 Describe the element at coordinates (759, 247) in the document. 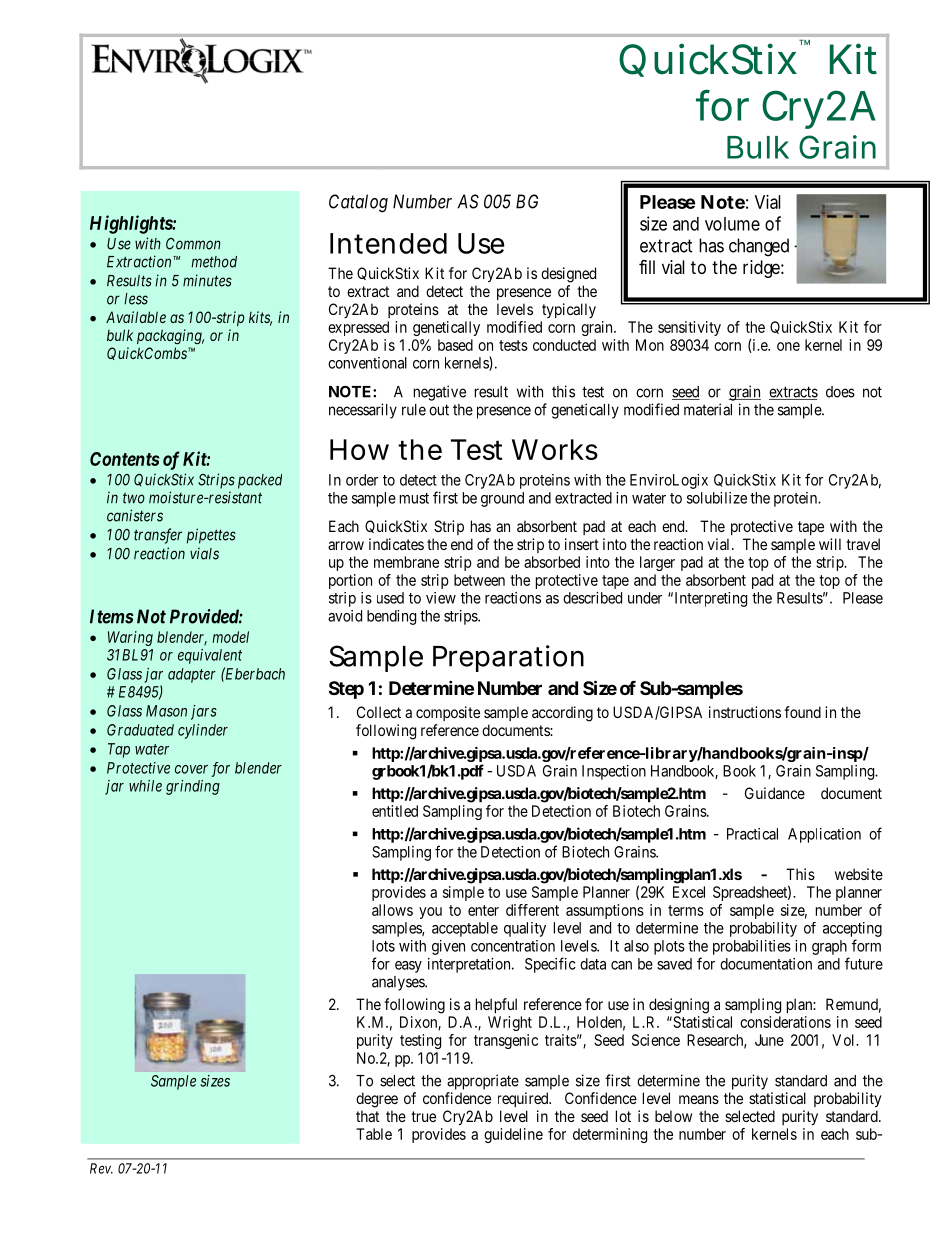

I see `changed` at that location.
